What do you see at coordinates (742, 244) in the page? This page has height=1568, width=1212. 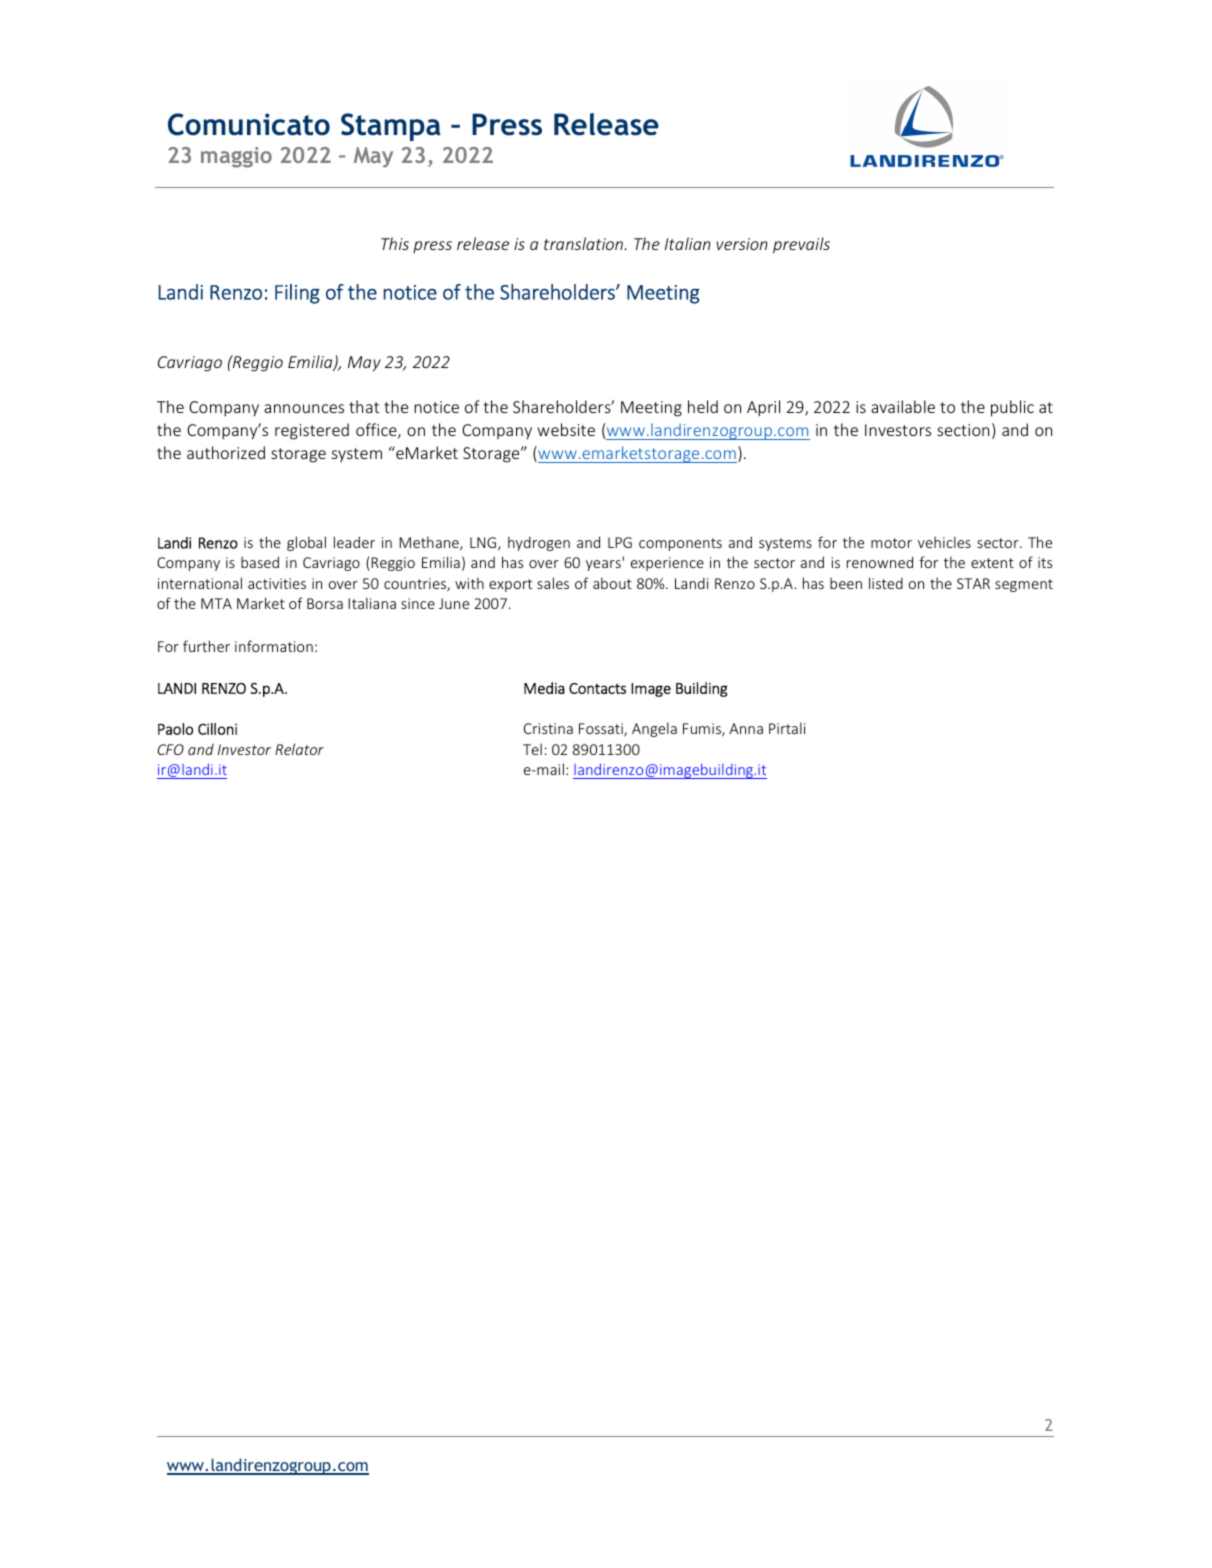 I see `version` at bounding box center [742, 244].
